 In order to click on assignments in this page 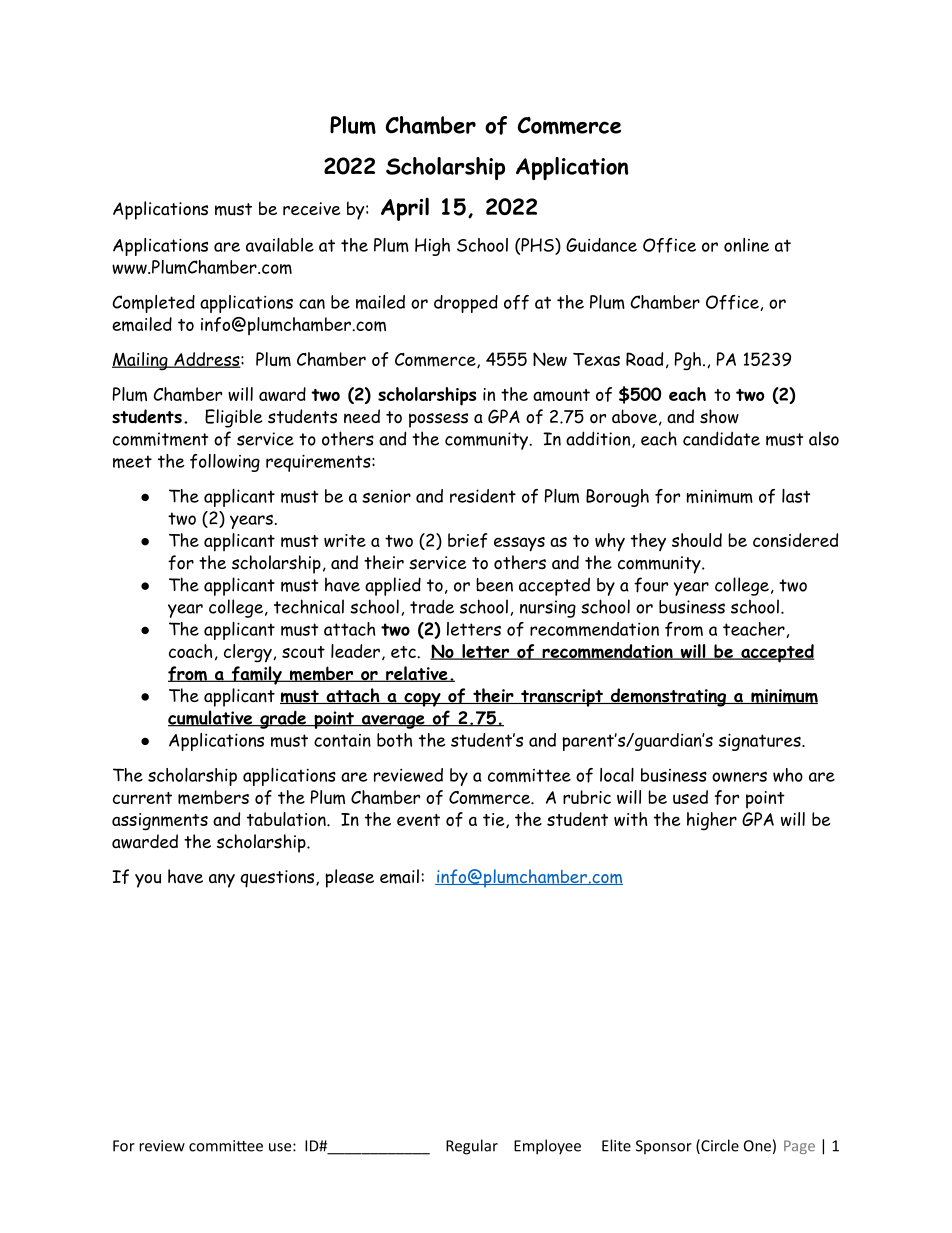, I will do `click(160, 822)`.
